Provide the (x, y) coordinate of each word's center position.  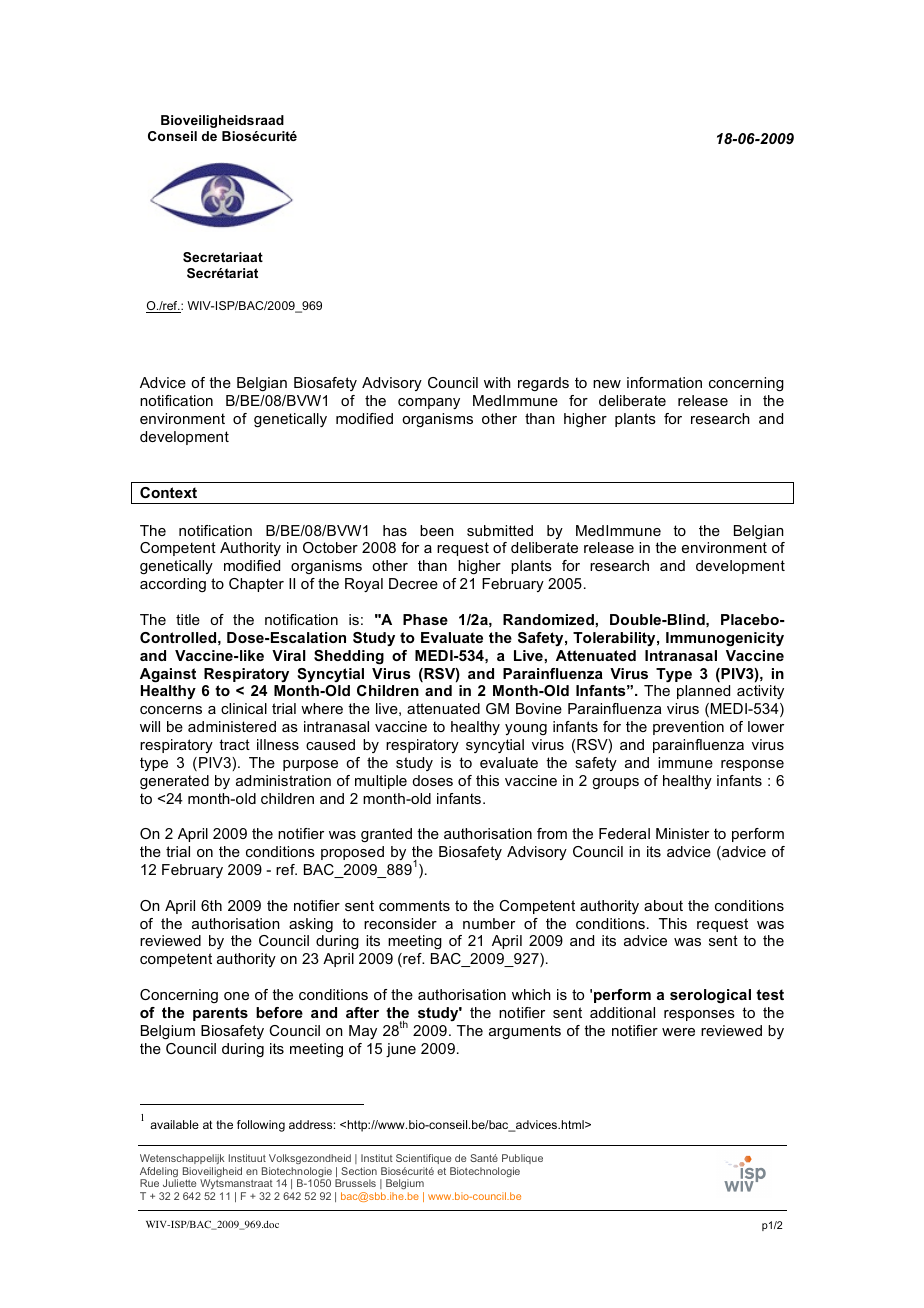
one (236, 996)
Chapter (256, 585)
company (429, 403)
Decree (413, 583)
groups (615, 783)
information (664, 382)
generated (174, 782)
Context (168, 492)
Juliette (179, 1183)
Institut (377, 1158)
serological (710, 996)
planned (703, 692)
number (489, 923)
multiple (381, 782)
